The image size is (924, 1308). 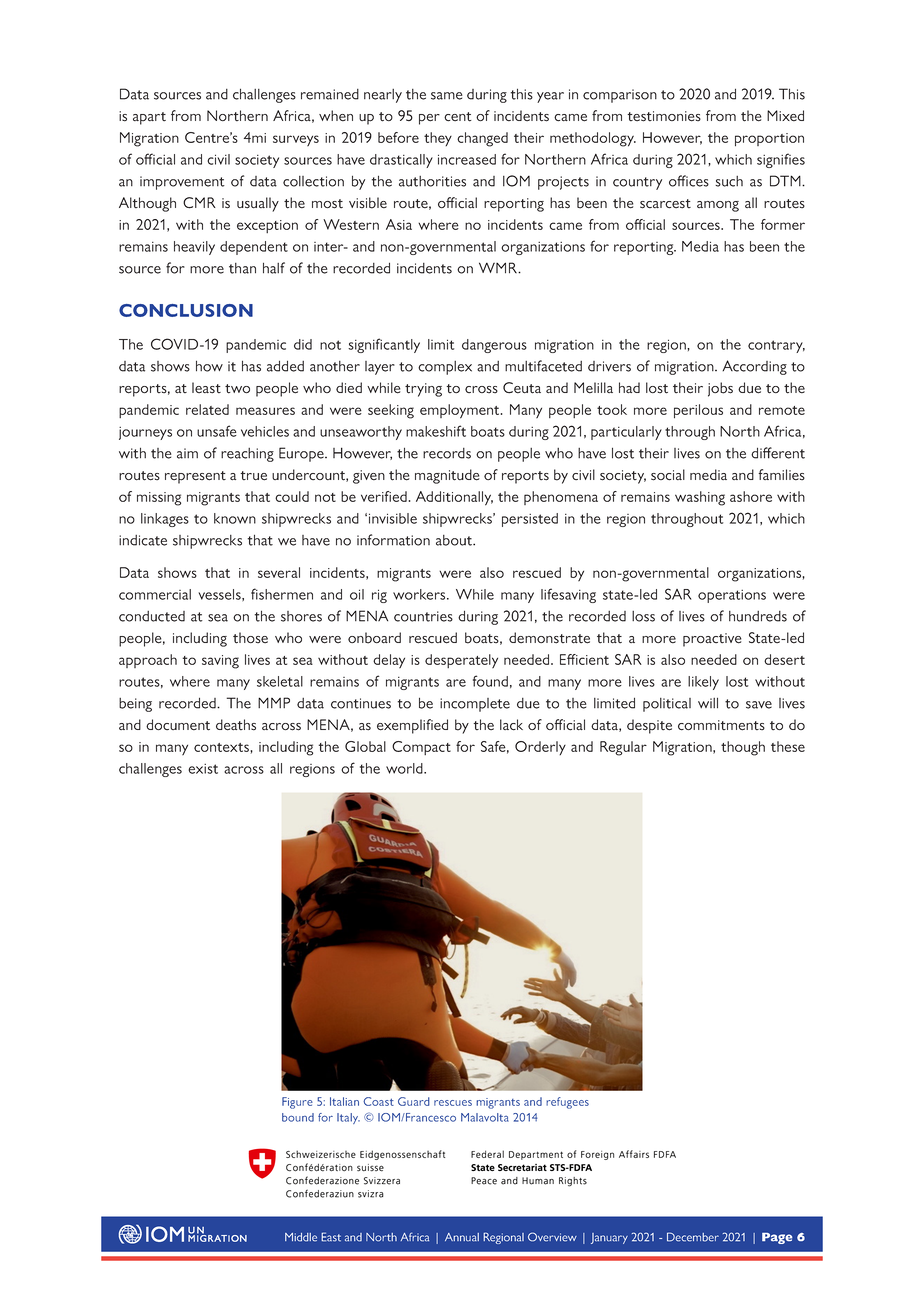 What do you see at coordinates (482, 139) in the document?
I see `changed` at bounding box center [482, 139].
